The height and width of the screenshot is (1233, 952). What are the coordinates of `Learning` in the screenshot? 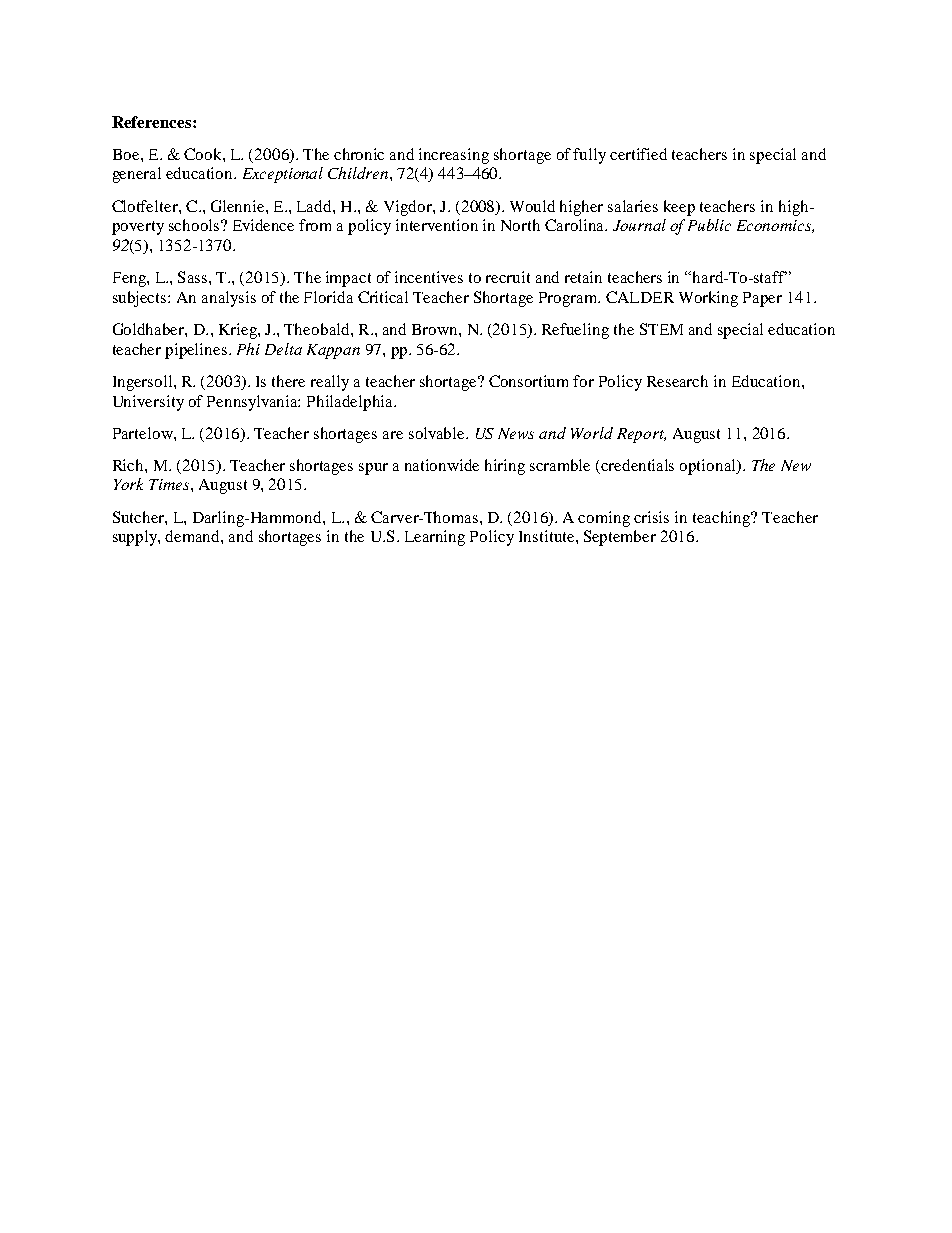 It's located at (435, 538).
